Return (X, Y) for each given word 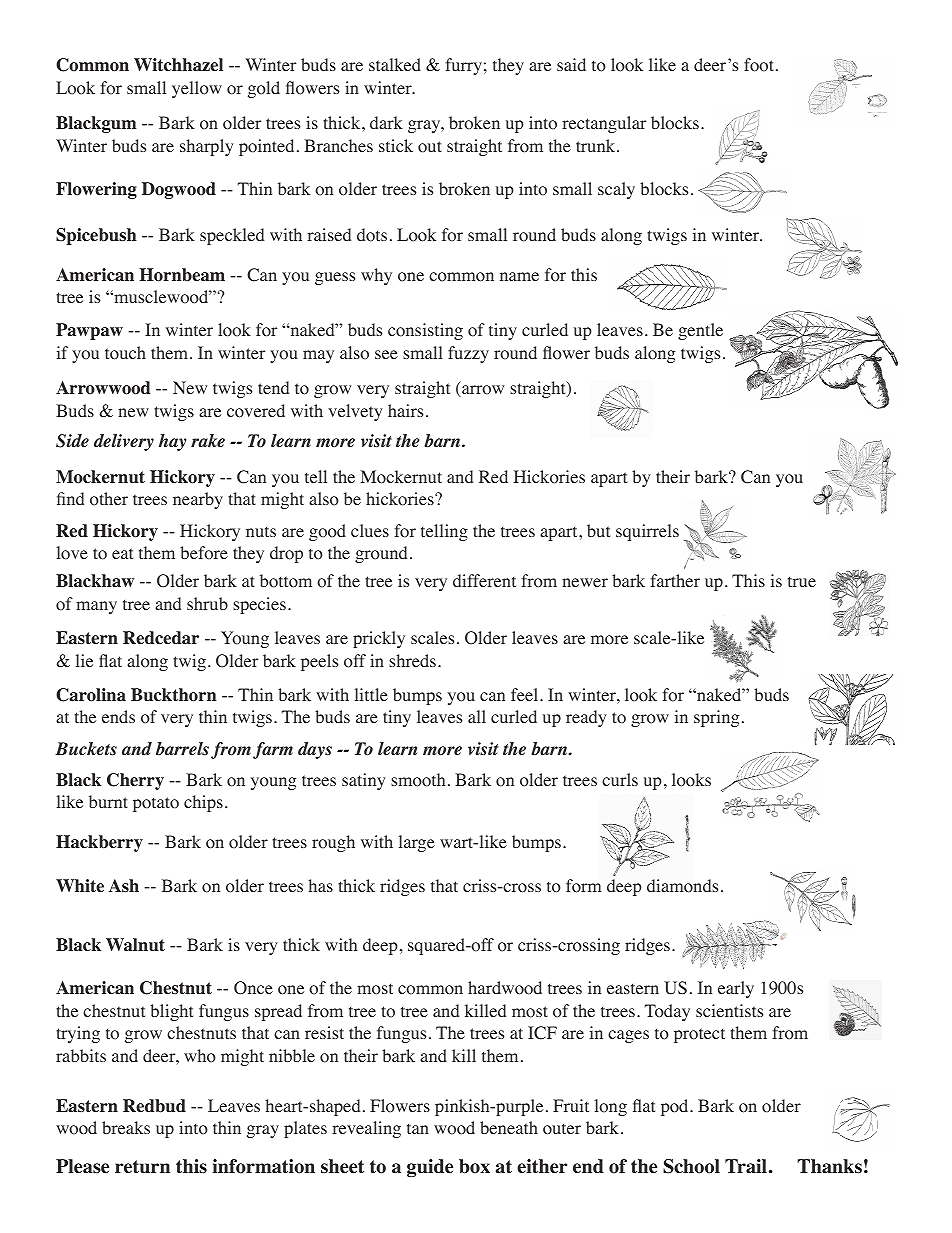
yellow (197, 89)
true (802, 581)
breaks (126, 1127)
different (484, 580)
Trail (746, 1166)
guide (430, 1168)
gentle (700, 331)
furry (463, 66)
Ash (124, 886)
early (736, 989)
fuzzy (468, 354)
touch (125, 353)
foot (759, 65)
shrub (207, 603)
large (417, 843)
